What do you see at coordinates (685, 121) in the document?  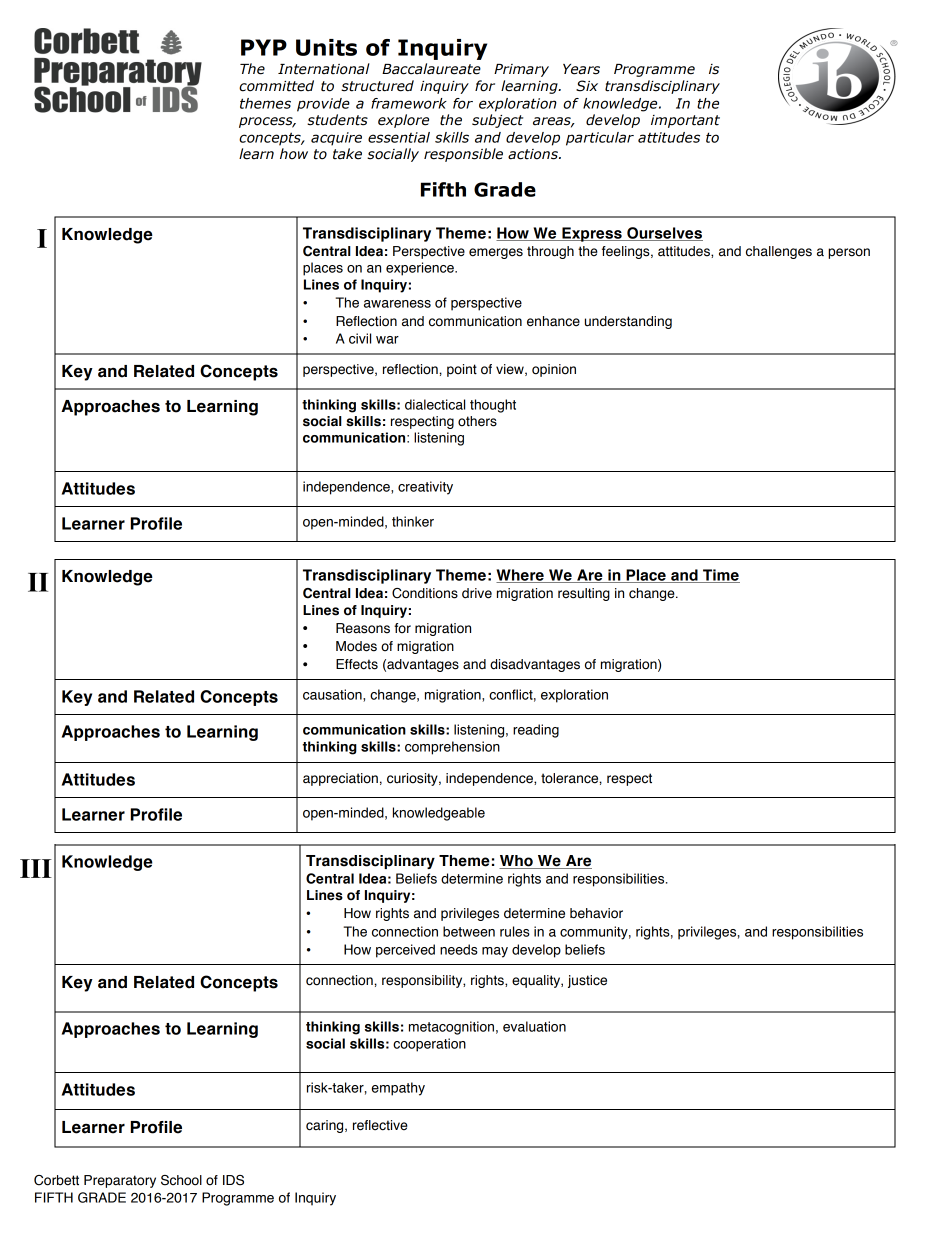 I see `important` at bounding box center [685, 121].
